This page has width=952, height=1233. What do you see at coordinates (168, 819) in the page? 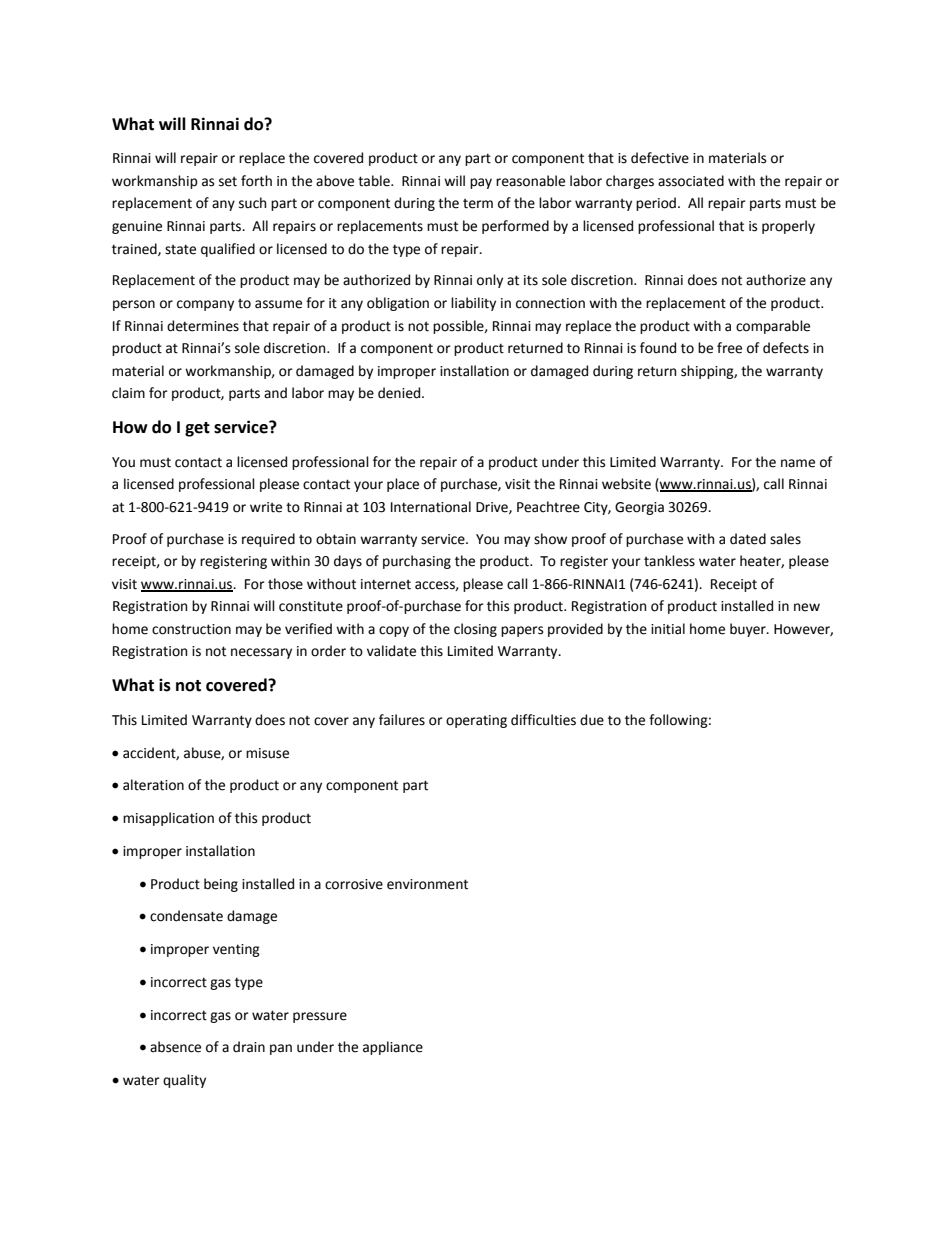
I see `misapplication` at bounding box center [168, 819].
